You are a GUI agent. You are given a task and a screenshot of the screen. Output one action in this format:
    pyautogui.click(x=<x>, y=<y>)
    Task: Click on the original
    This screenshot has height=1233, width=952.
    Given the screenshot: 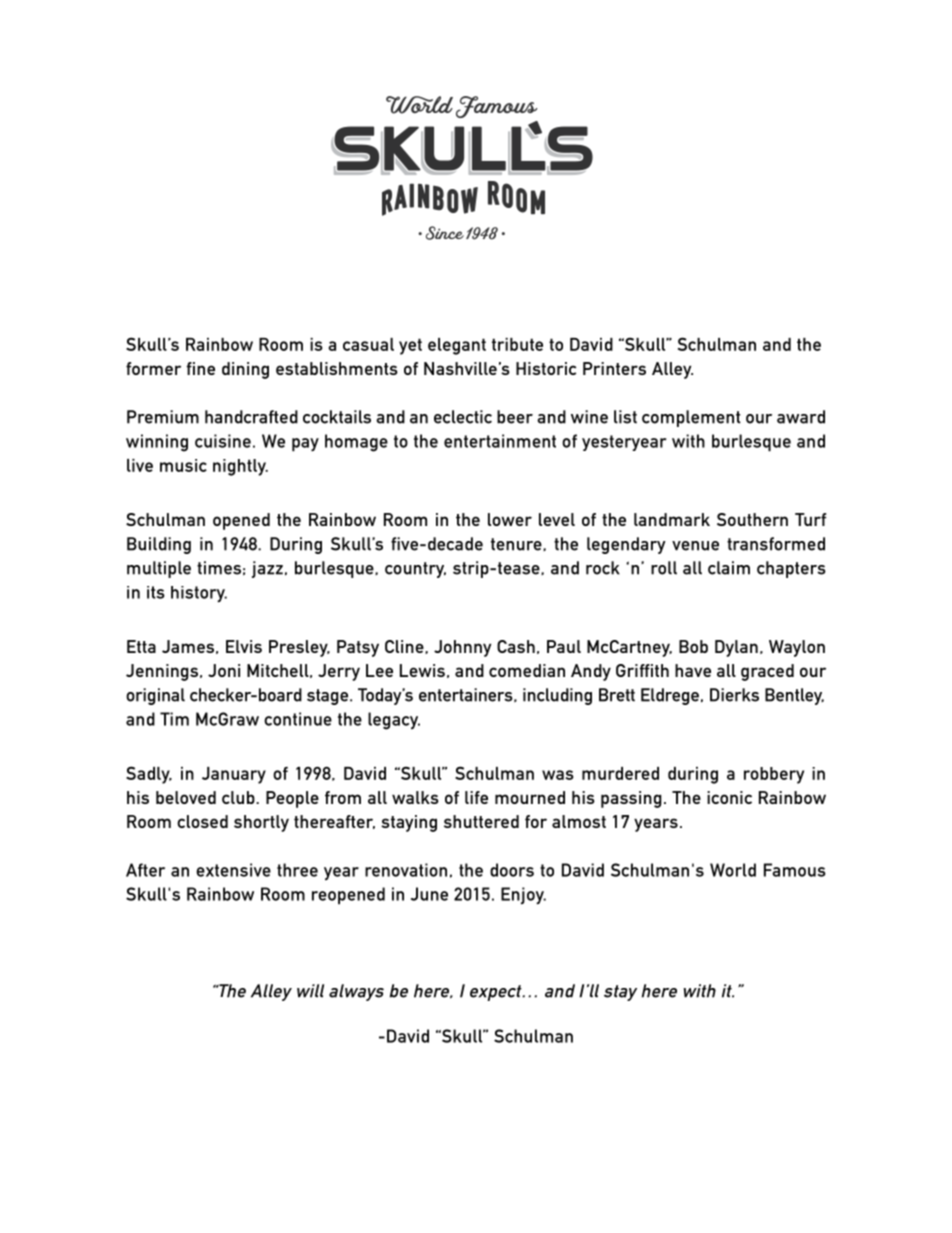 What is the action you would take?
    pyautogui.click(x=155, y=696)
